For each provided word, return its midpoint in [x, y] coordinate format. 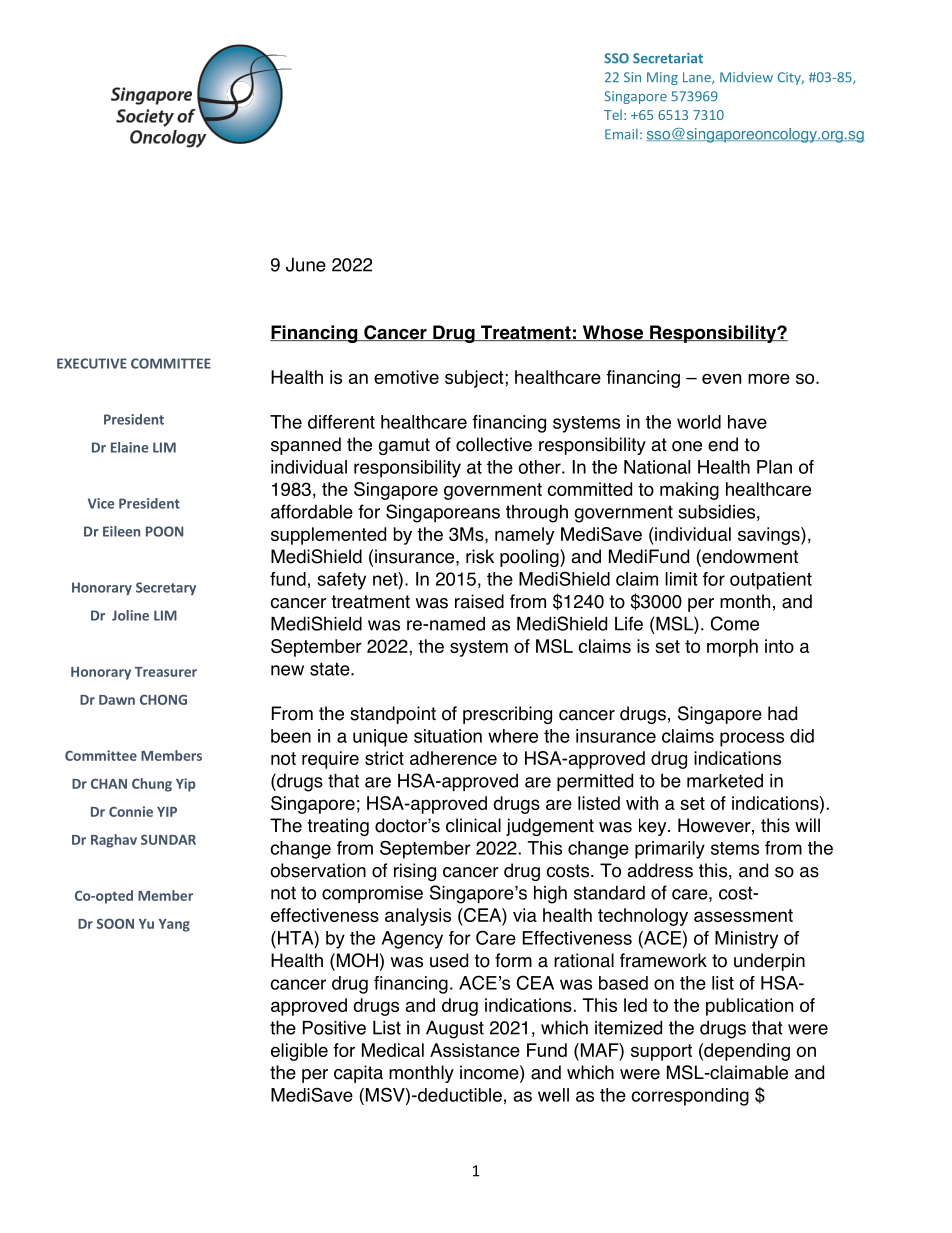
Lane [698, 78]
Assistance [475, 1050]
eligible [299, 1052]
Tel [613, 114]
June [306, 265]
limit [681, 579]
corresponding [690, 1097]
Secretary [166, 588]
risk [480, 556]
